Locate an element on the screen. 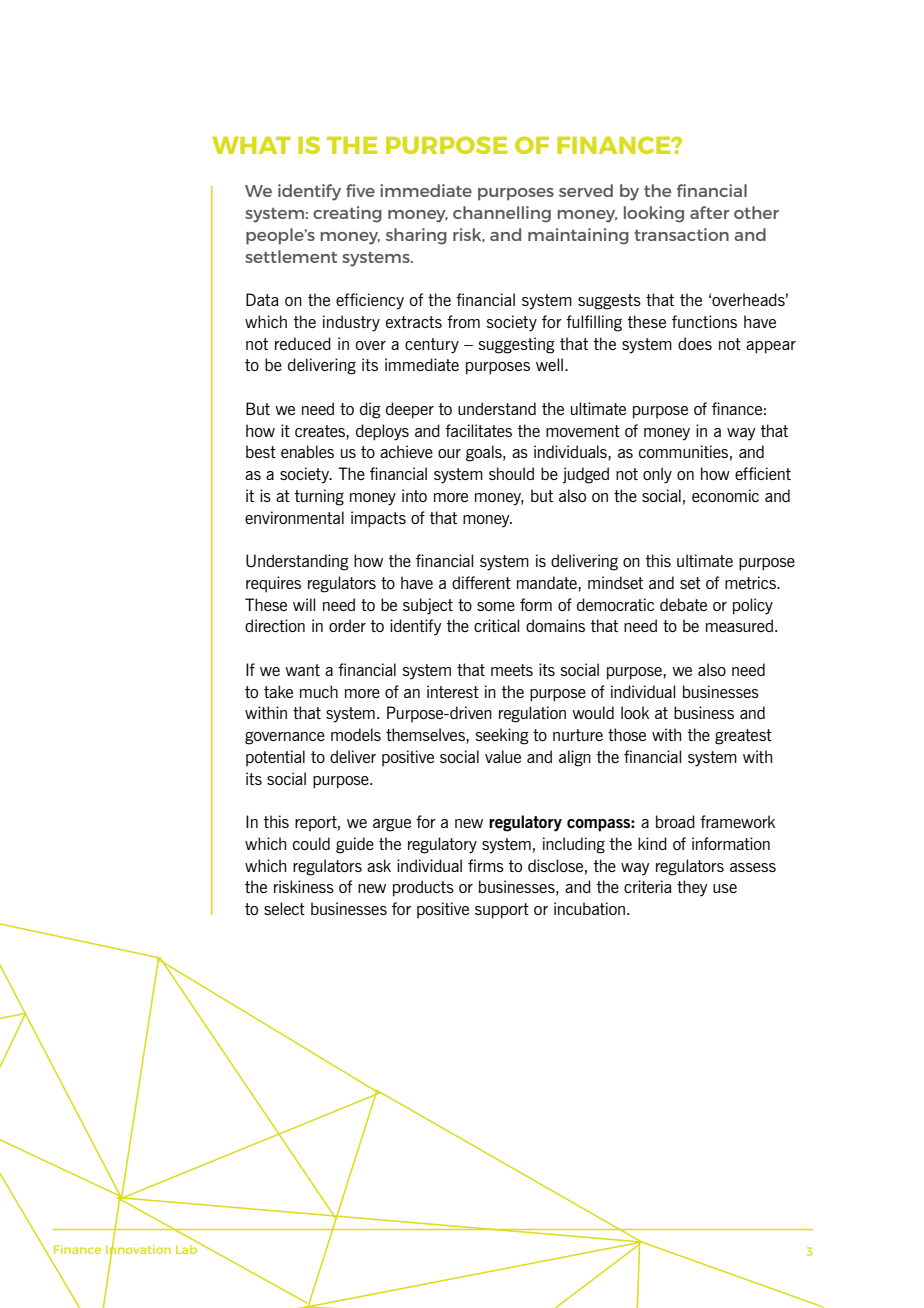 Image resolution: width=924 pixels, height=1308 pixels. best is located at coordinates (261, 451).
